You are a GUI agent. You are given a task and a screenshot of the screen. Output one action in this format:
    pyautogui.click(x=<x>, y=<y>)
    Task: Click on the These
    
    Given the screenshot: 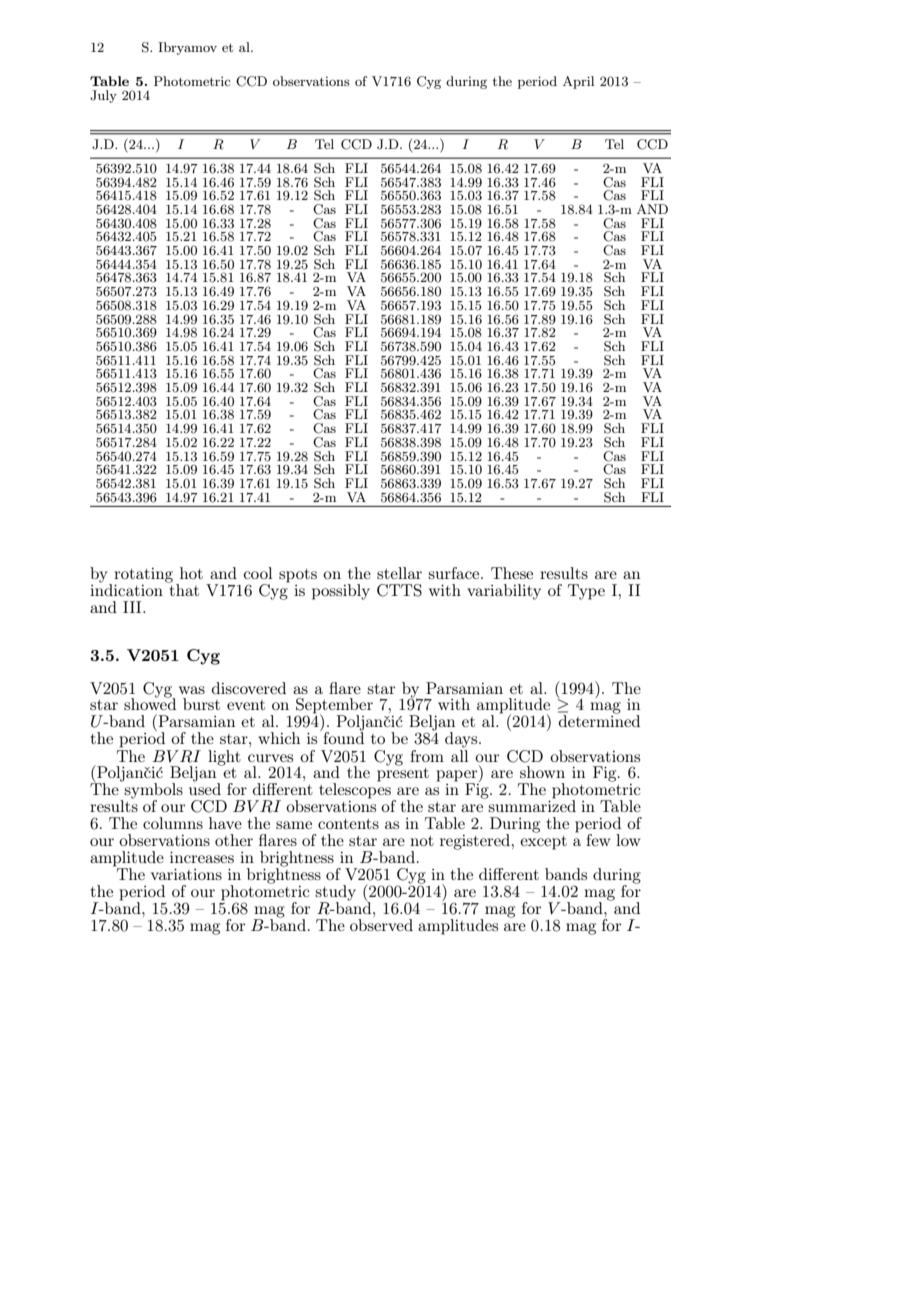 What is the action you would take?
    pyautogui.click(x=512, y=573)
